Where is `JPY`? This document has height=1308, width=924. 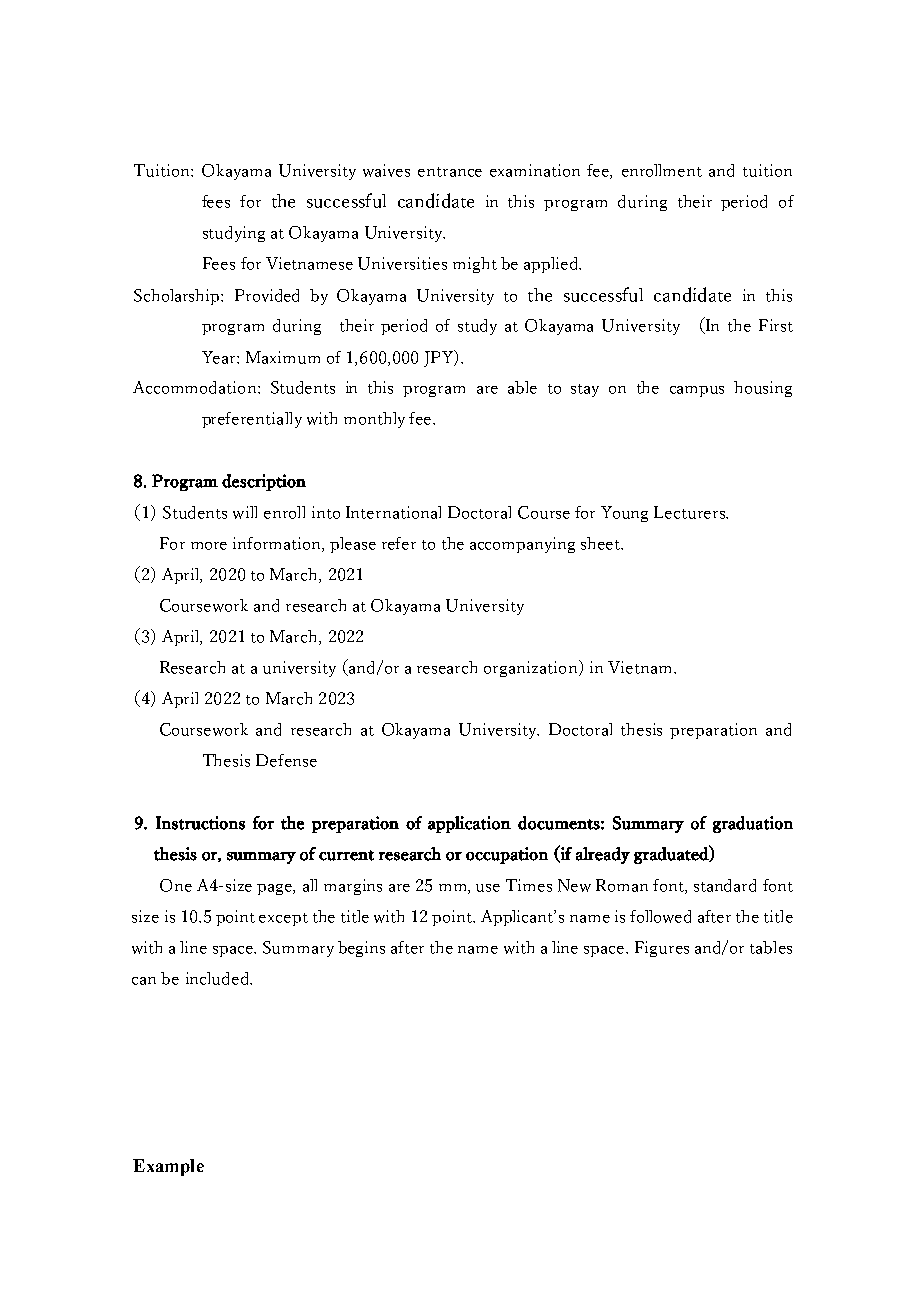
JPY is located at coordinates (440, 358).
